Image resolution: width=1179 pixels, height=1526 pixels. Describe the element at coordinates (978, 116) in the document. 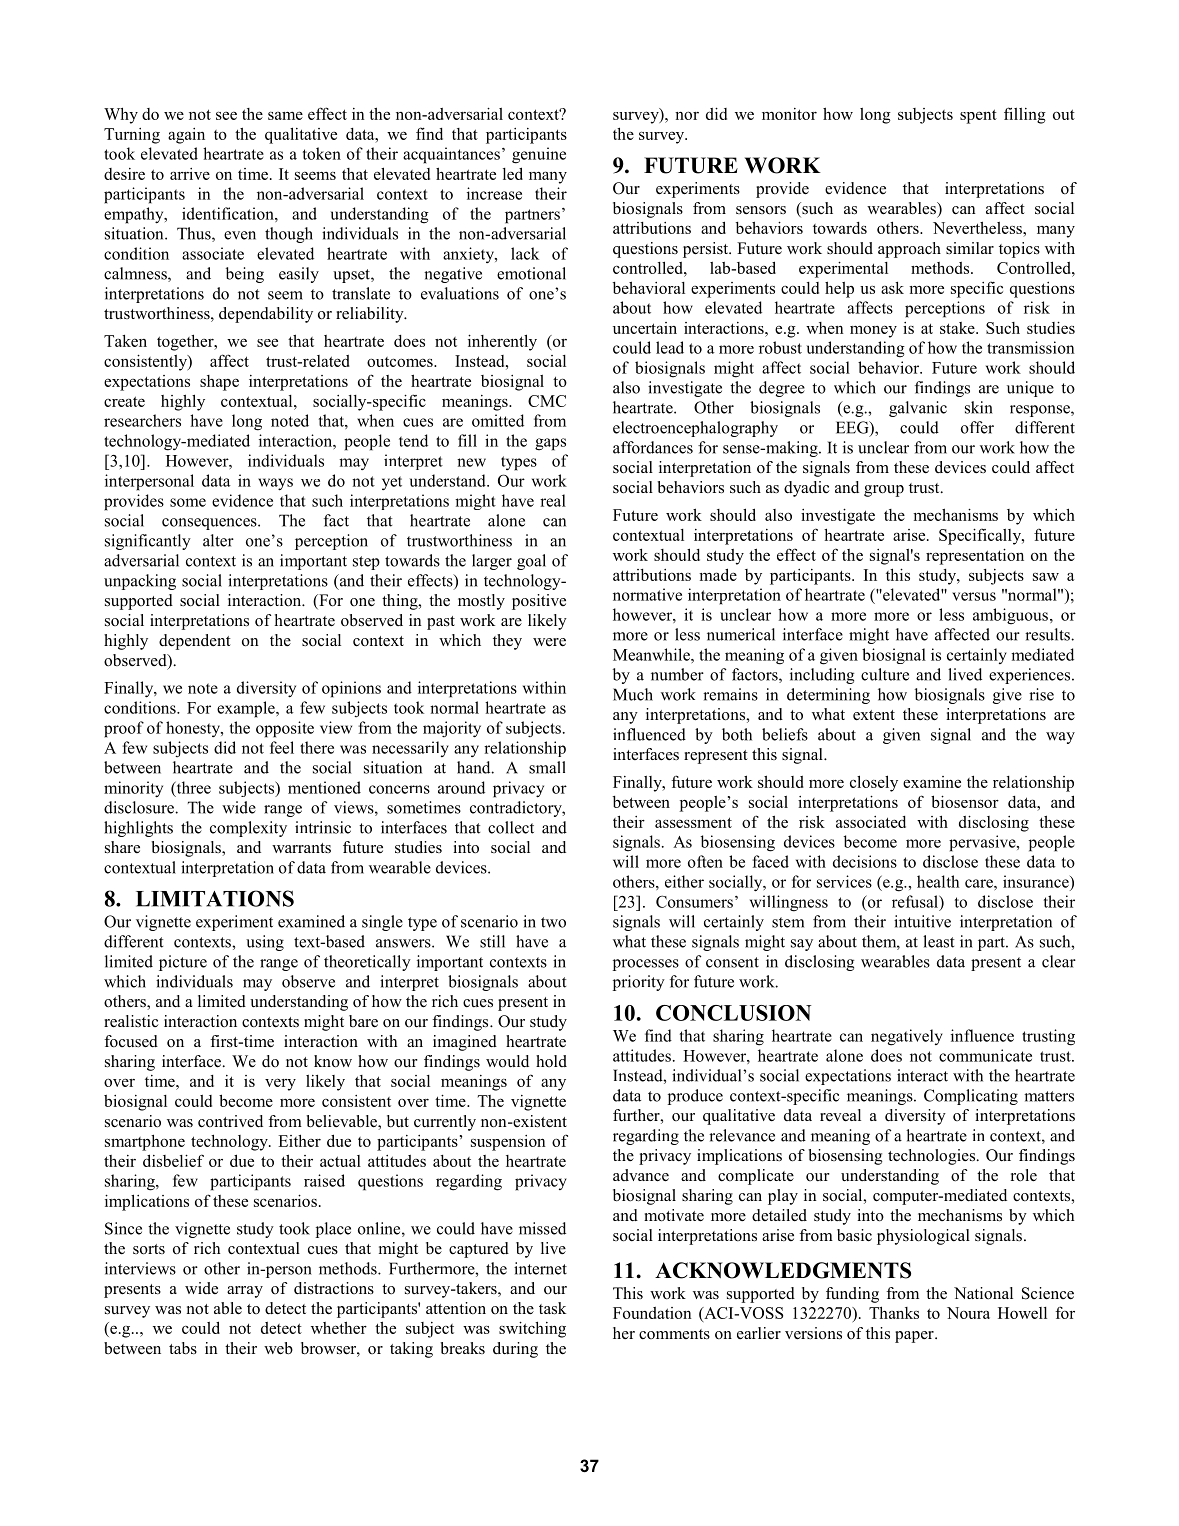

I see `spent` at that location.
